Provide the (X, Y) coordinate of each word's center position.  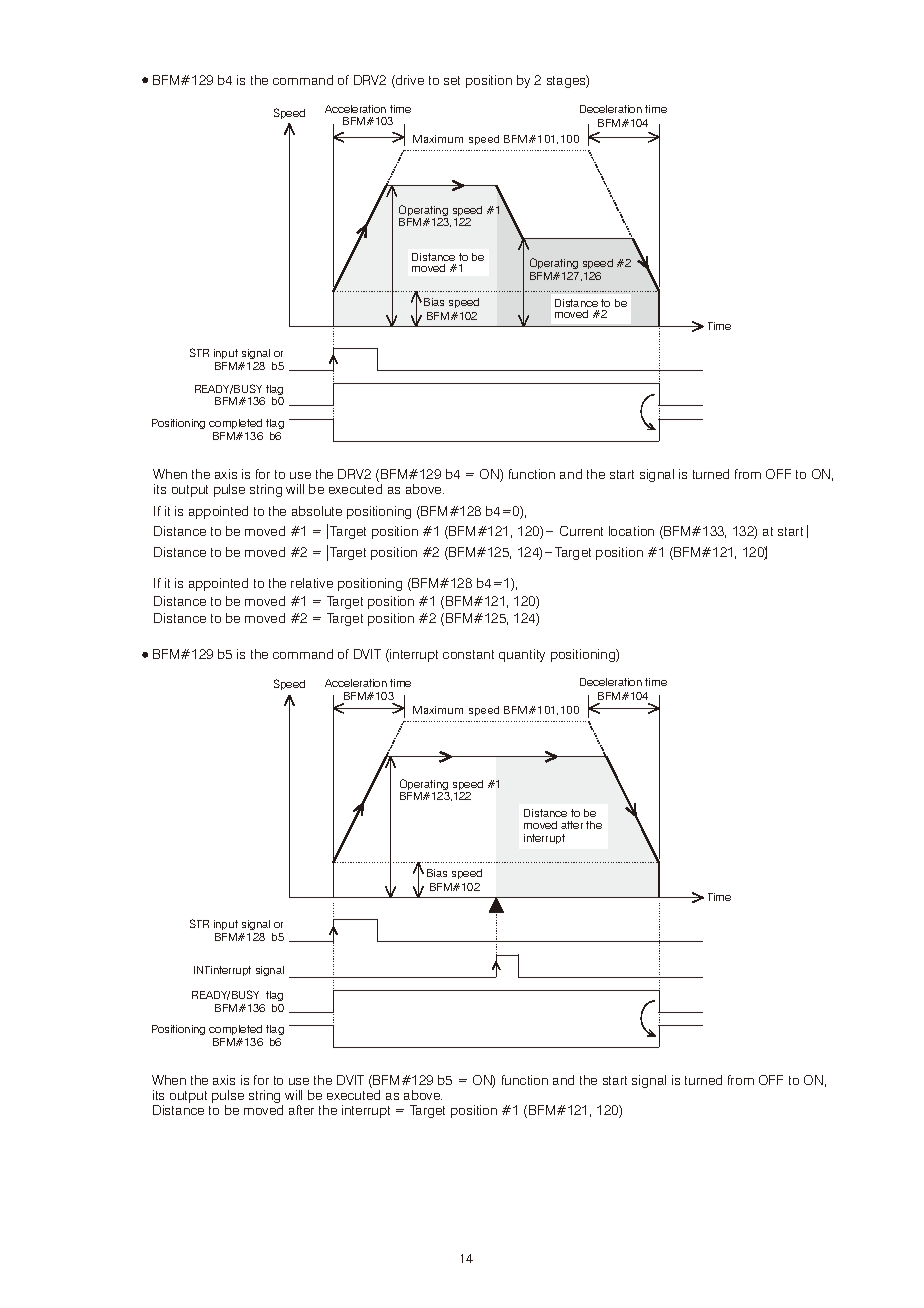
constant (468, 654)
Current (581, 531)
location (631, 531)
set (452, 80)
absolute (317, 511)
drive (409, 81)
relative (312, 583)
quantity (522, 655)
